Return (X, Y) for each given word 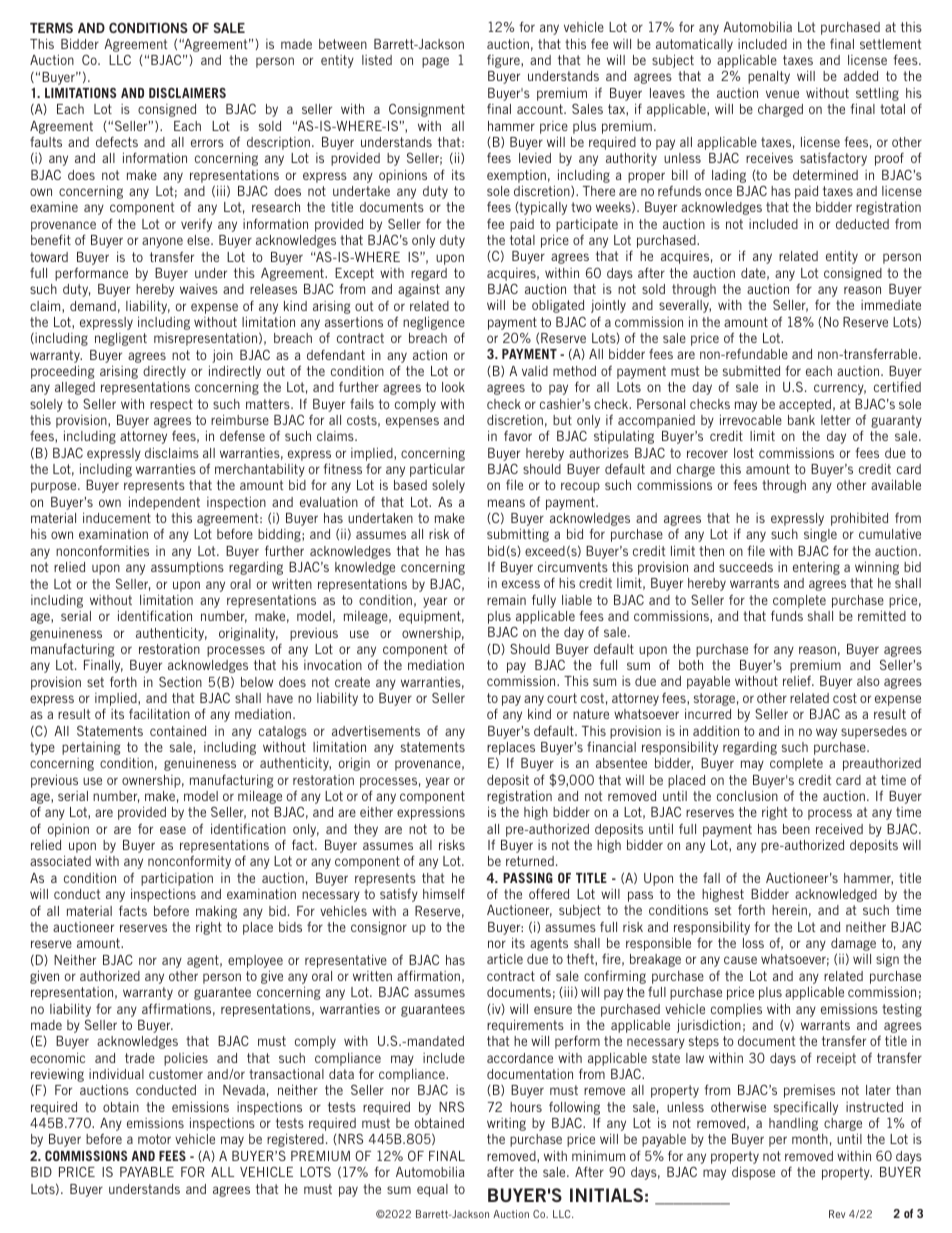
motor (154, 1139)
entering (816, 568)
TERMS (51, 28)
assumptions (187, 568)
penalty (769, 77)
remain (506, 600)
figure (504, 61)
